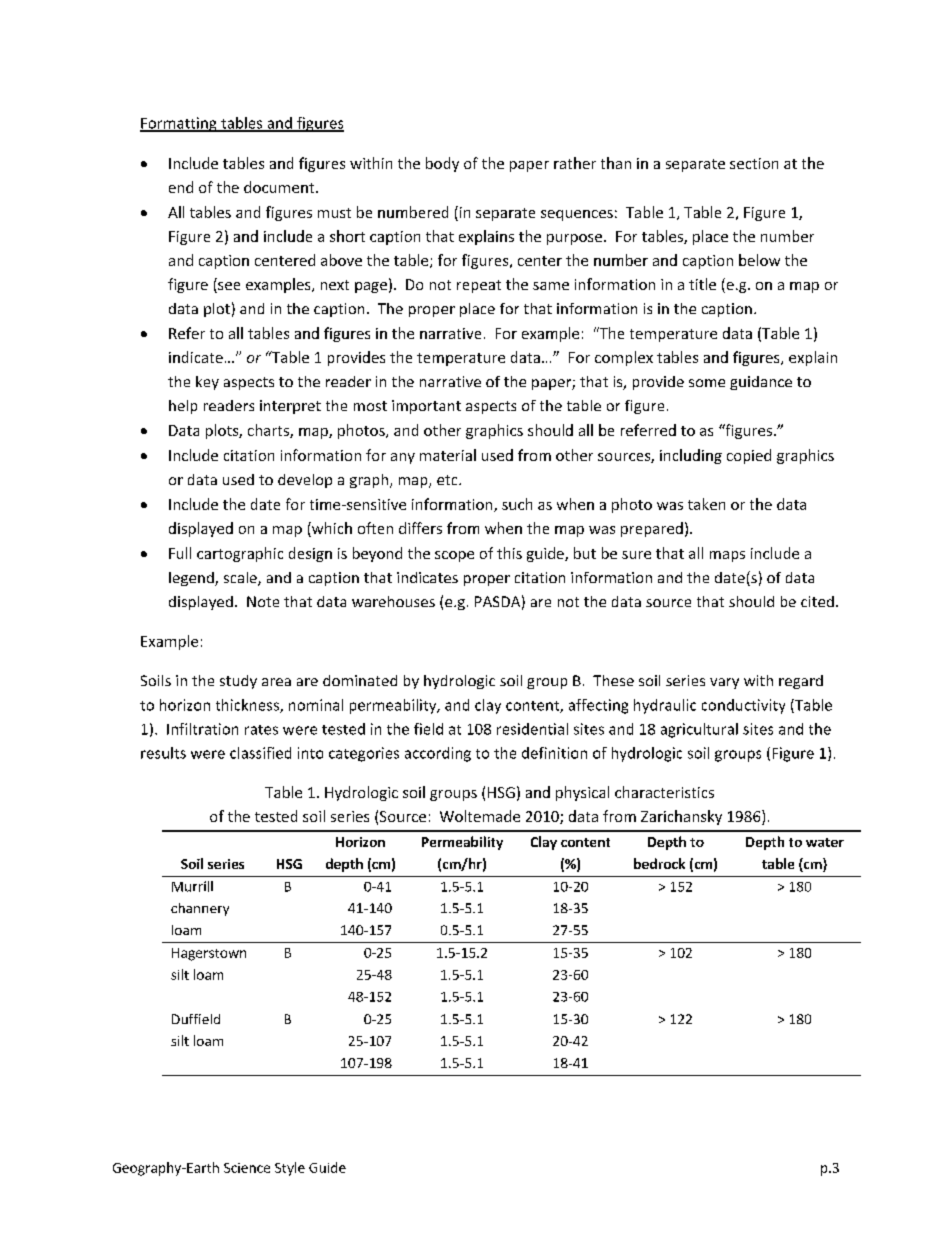  I want to click on residential, so click(532, 729).
